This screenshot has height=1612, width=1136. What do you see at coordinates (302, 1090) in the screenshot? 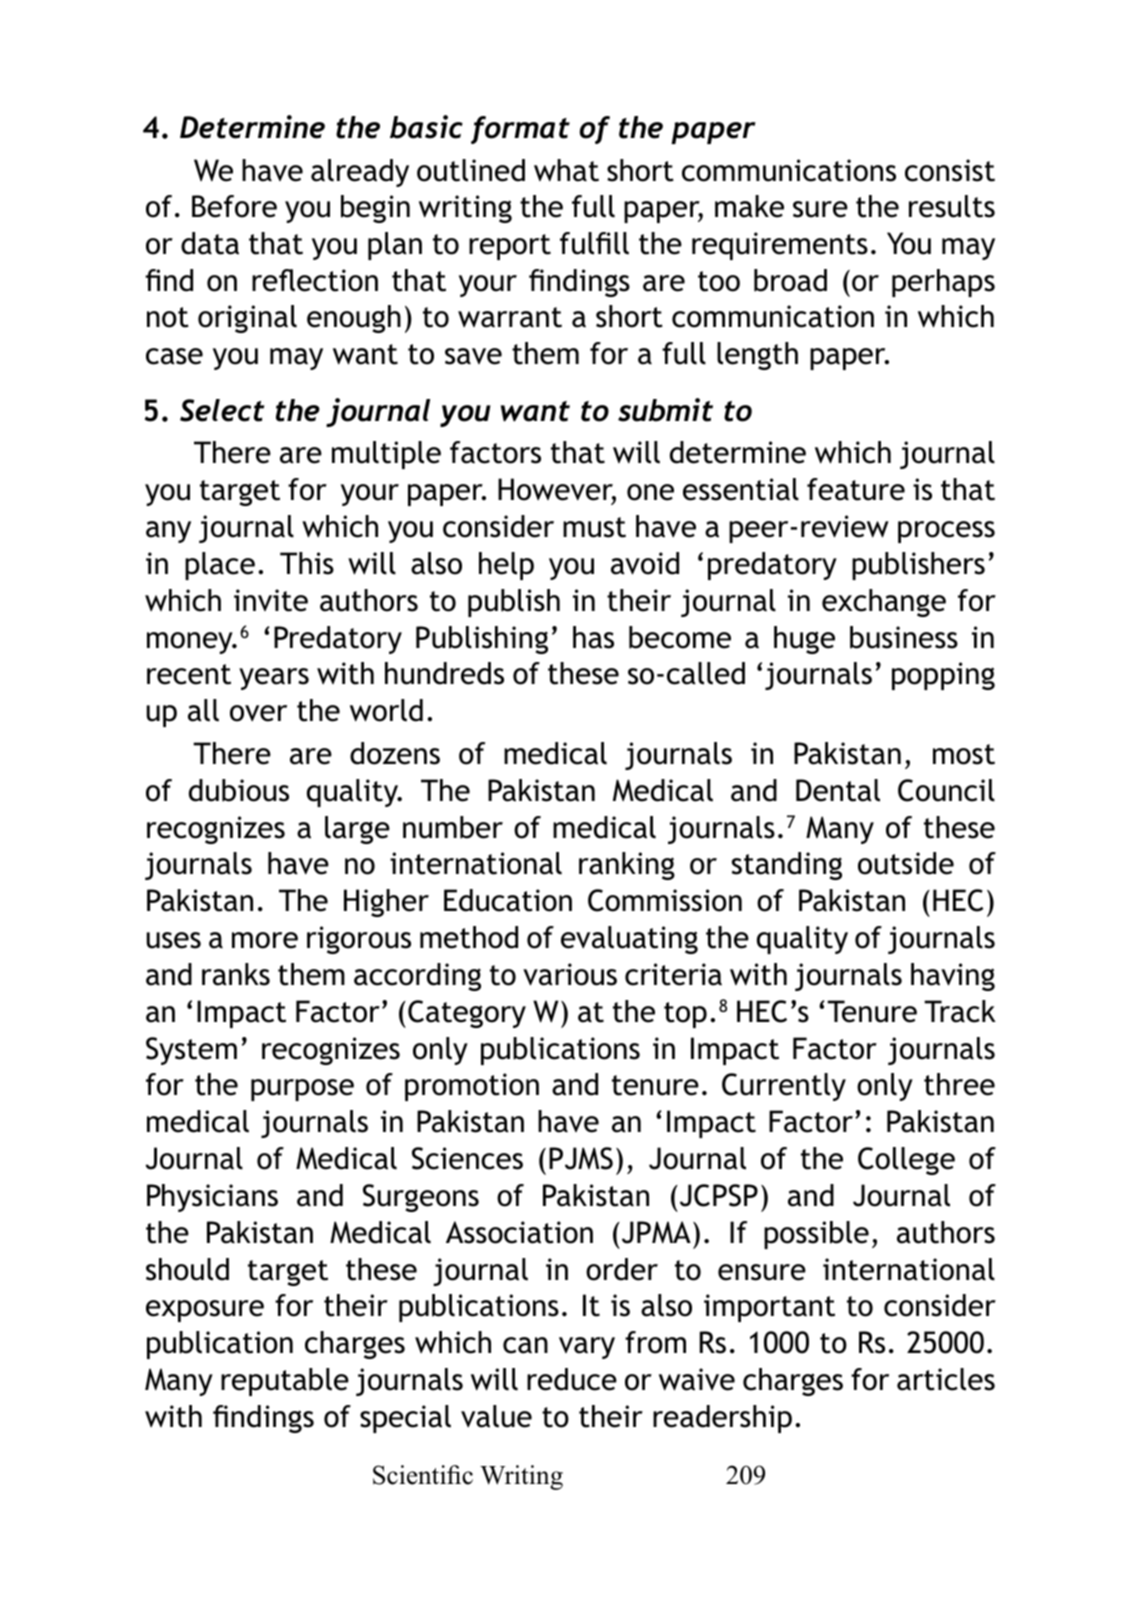
I see `purpose` at bounding box center [302, 1090].
